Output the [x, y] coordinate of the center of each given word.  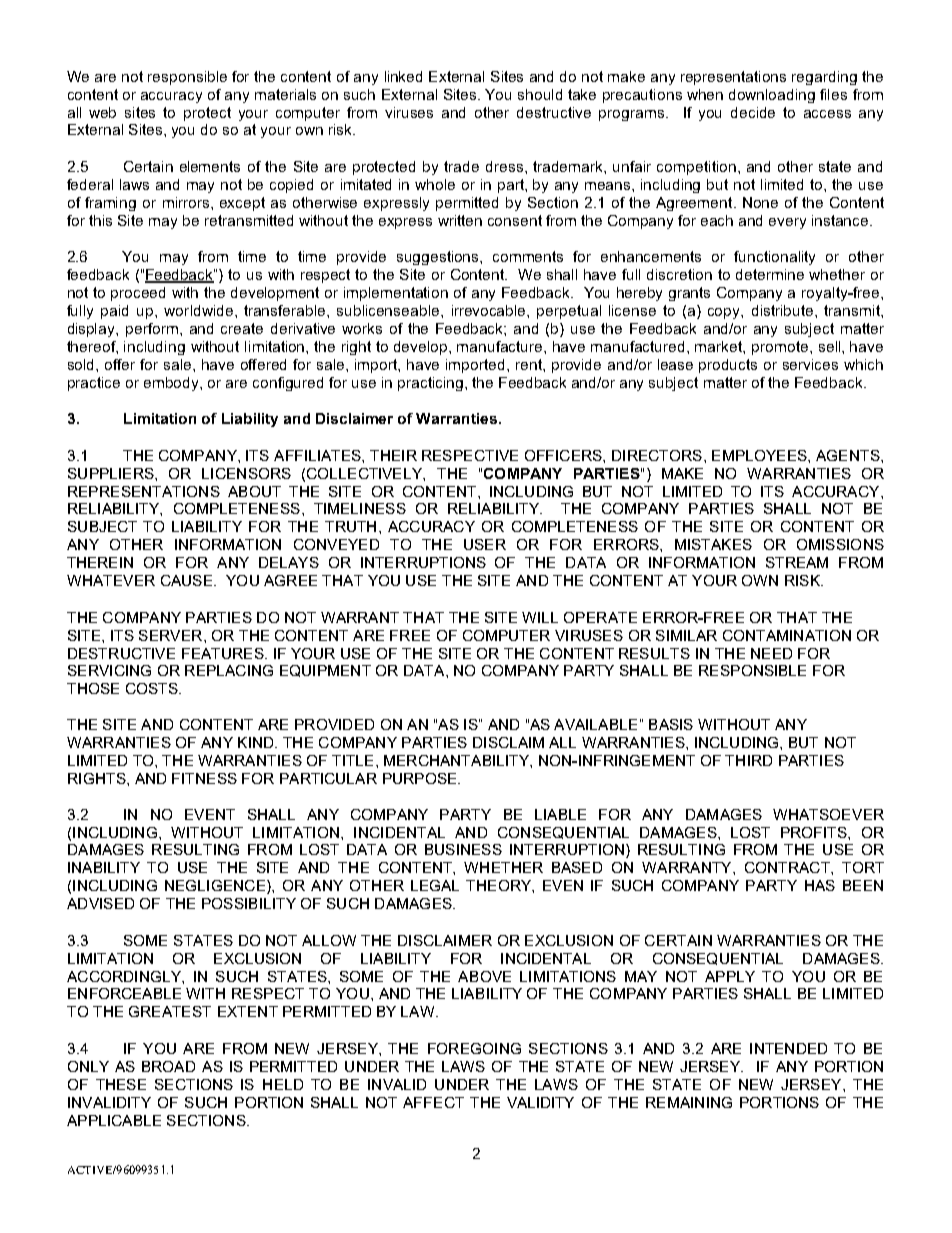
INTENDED [788, 1048]
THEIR [393, 455]
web [102, 112]
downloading [772, 96]
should [540, 94]
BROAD [168, 1066]
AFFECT [433, 1102]
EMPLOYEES [760, 455]
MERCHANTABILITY [457, 760]
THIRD [748, 760]
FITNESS [204, 778]
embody [172, 384]
